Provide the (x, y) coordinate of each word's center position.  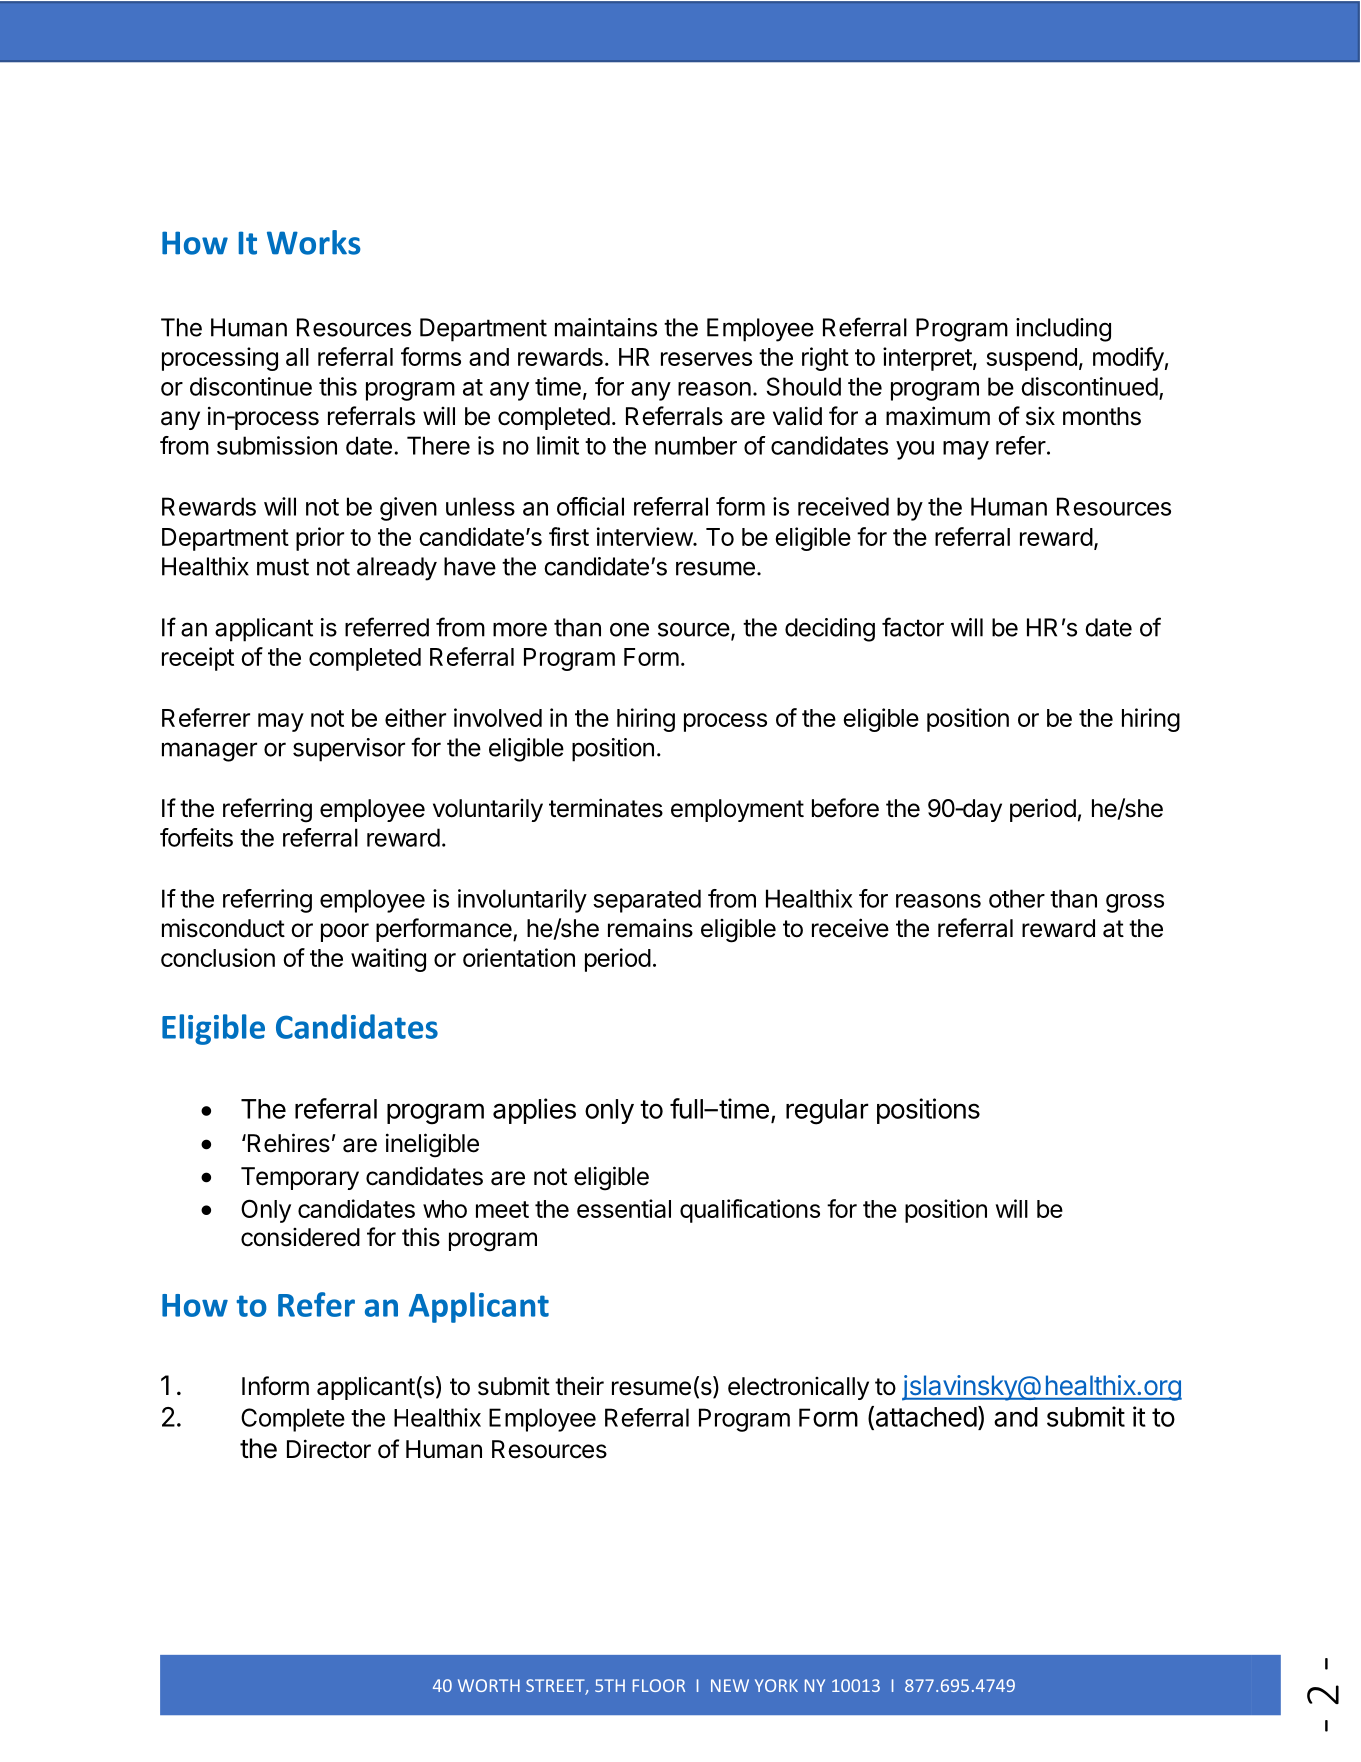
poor (345, 932)
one (629, 629)
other (1017, 898)
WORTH (489, 1685)
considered (300, 1237)
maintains (606, 327)
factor (913, 627)
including (1063, 330)
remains (650, 928)
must (283, 567)
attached (925, 1417)
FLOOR (659, 1685)
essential (624, 1208)
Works (314, 242)
